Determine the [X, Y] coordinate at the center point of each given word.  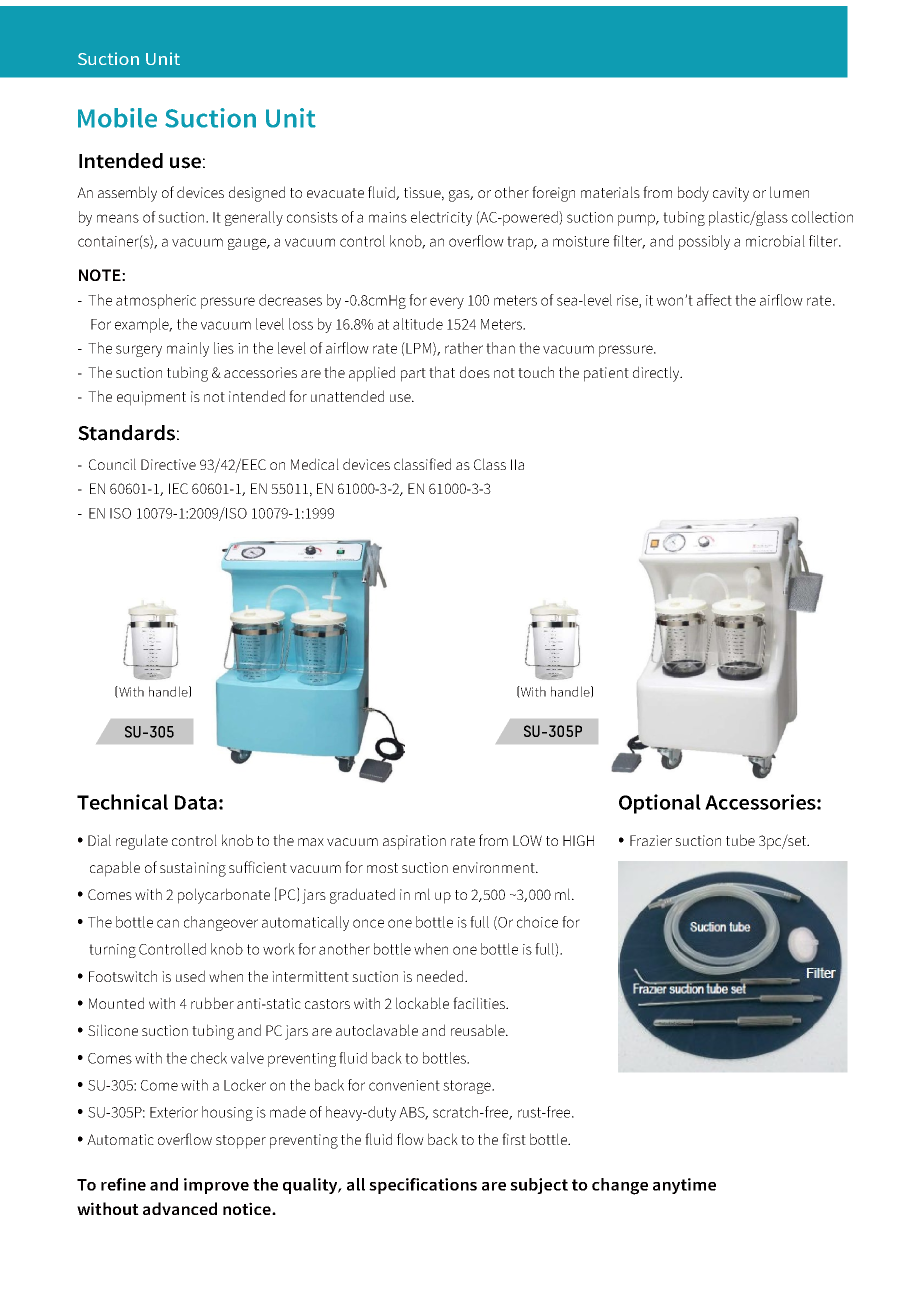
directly [657, 374]
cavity [731, 194]
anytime [684, 1186]
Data [196, 802]
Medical [315, 464]
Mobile [117, 118]
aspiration [414, 842]
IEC [178, 488]
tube [740, 840]
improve [216, 1186]
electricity [441, 218]
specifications [423, 1186]
